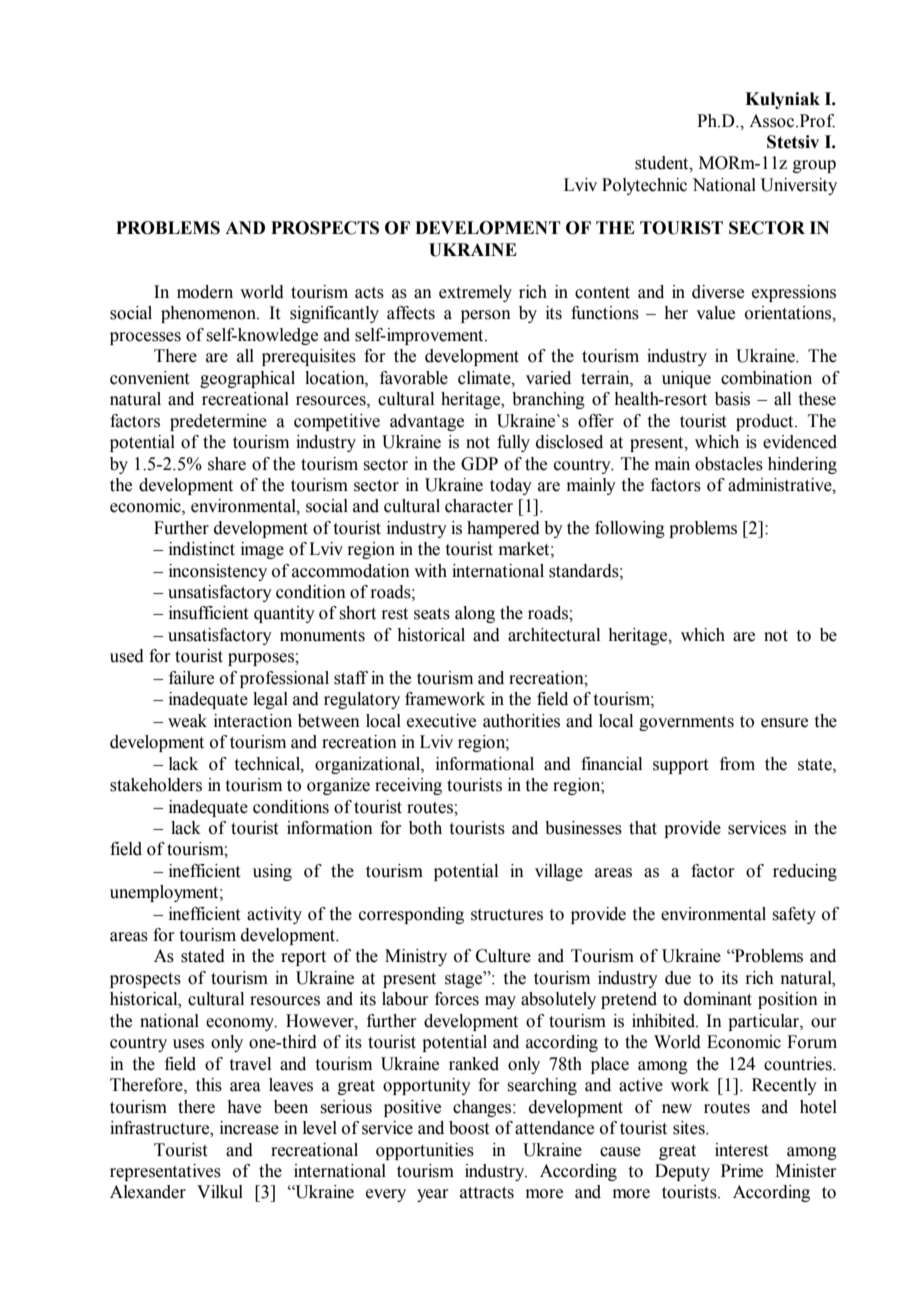  I want to click on boost, so click(469, 1128).
